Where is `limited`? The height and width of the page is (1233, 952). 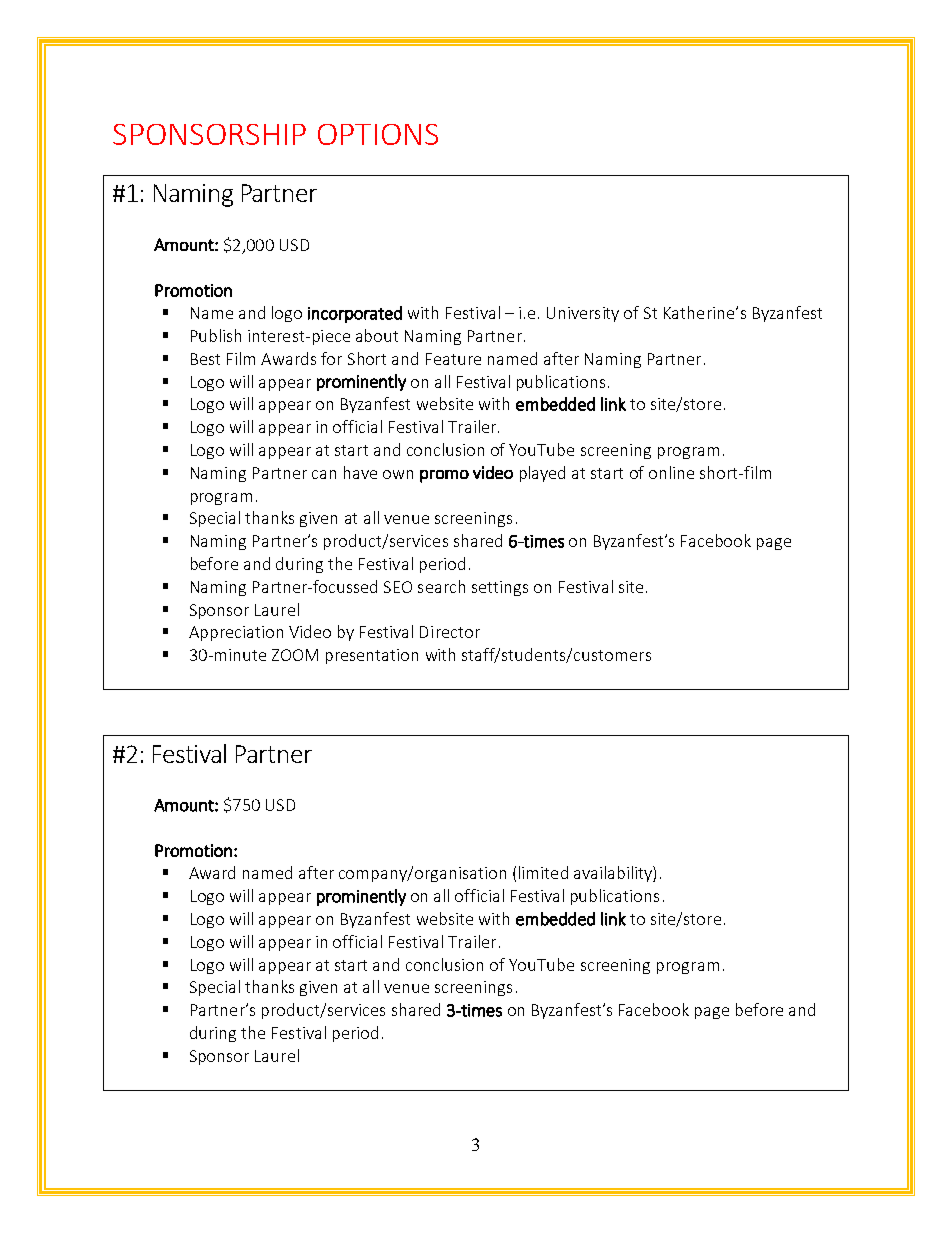 limited is located at coordinates (543, 872).
